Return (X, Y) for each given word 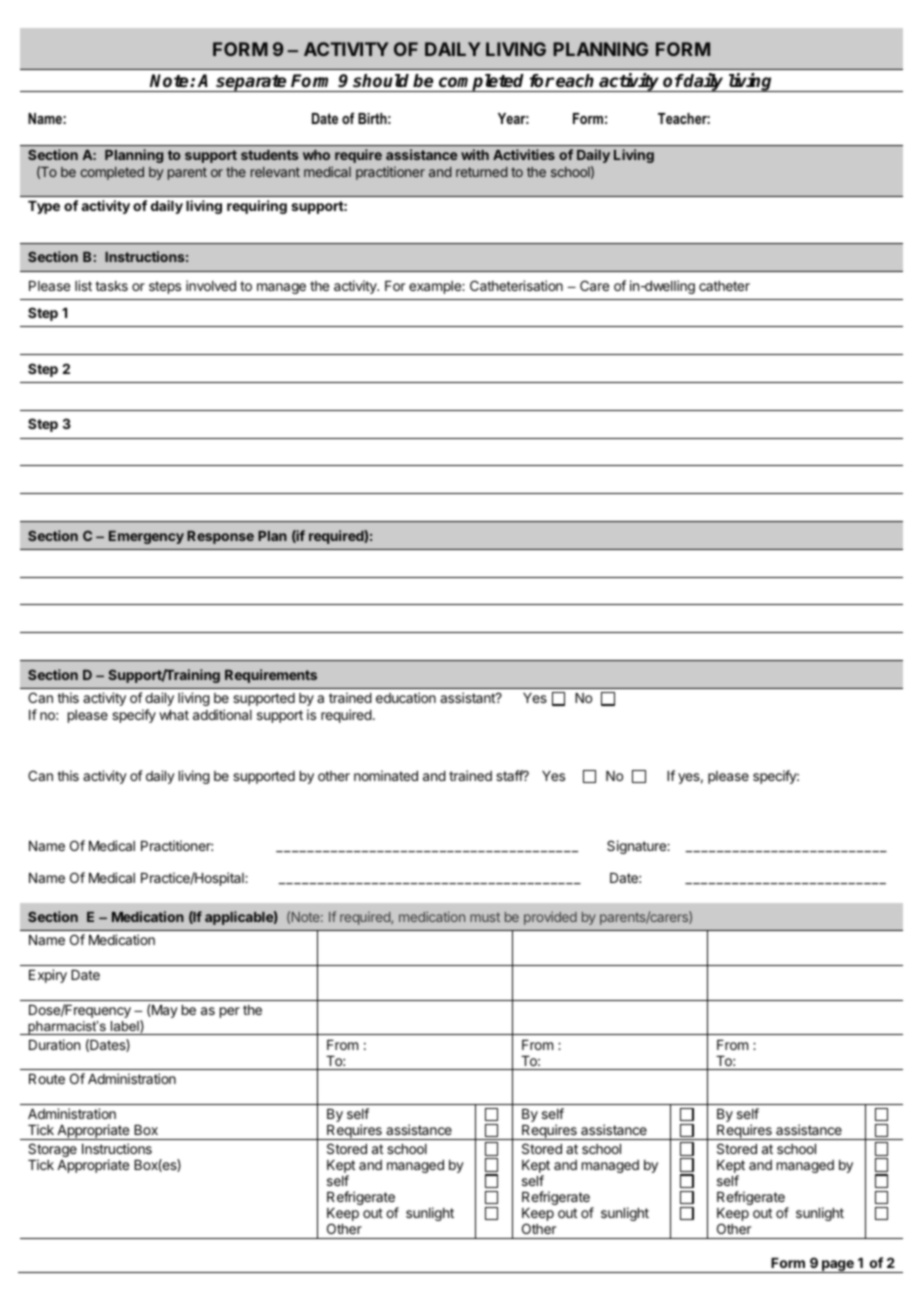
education (406, 697)
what (174, 715)
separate (251, 83)
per (230, 1012)
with (475, 154)
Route (47, 1079)
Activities (524, 154)
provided (550, 918)
